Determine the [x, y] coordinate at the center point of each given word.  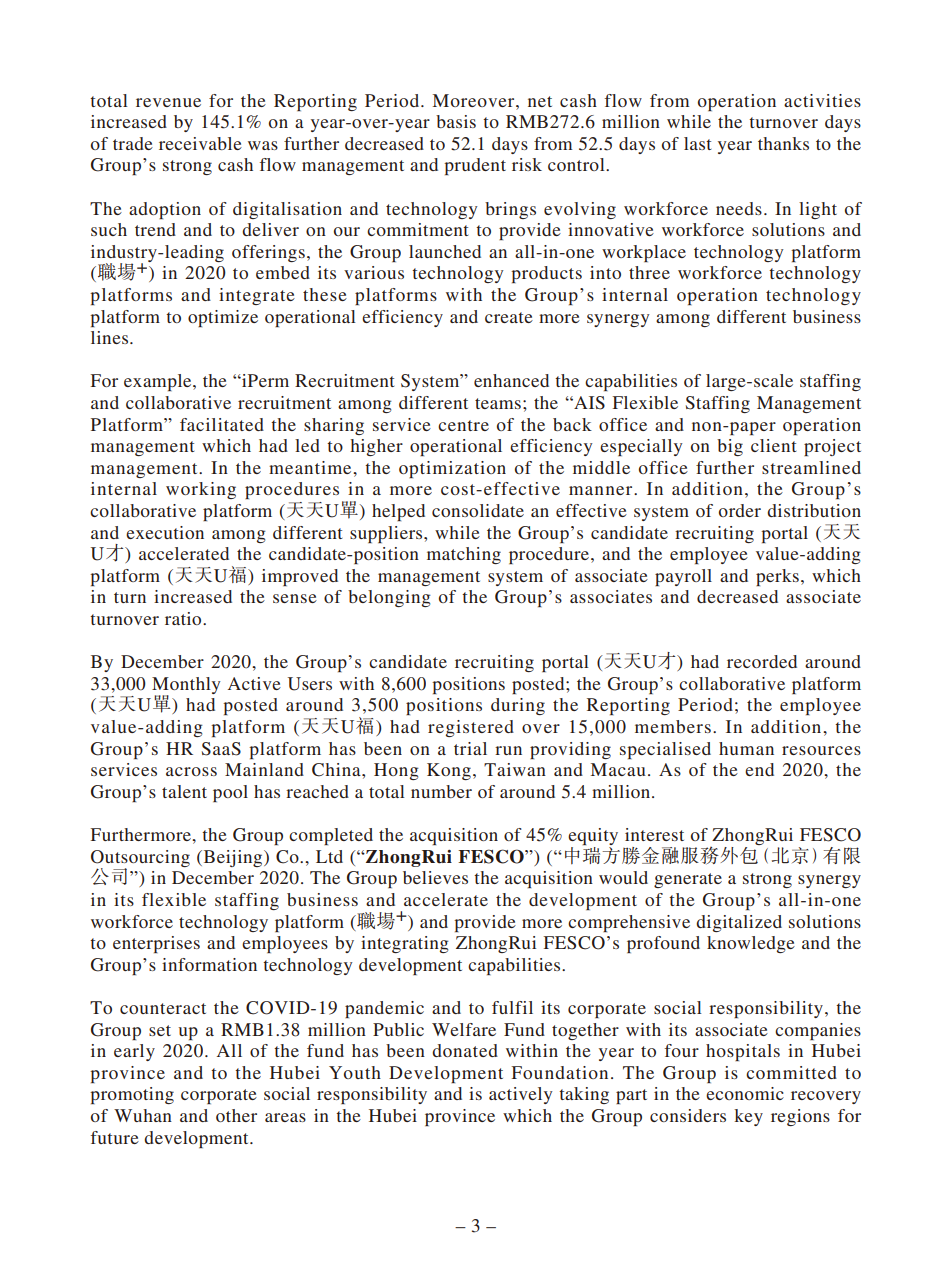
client [773, 445]
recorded [762, 661]
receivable [200, 143]
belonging [389, 598]
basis [456, 121]
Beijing [233, 858]
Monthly [186, 687]
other [236, 1115]
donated [465, 1050]
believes [435, 877]
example [159, 382]
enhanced [511, 380]
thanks [783, 143]
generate [688, 880]
